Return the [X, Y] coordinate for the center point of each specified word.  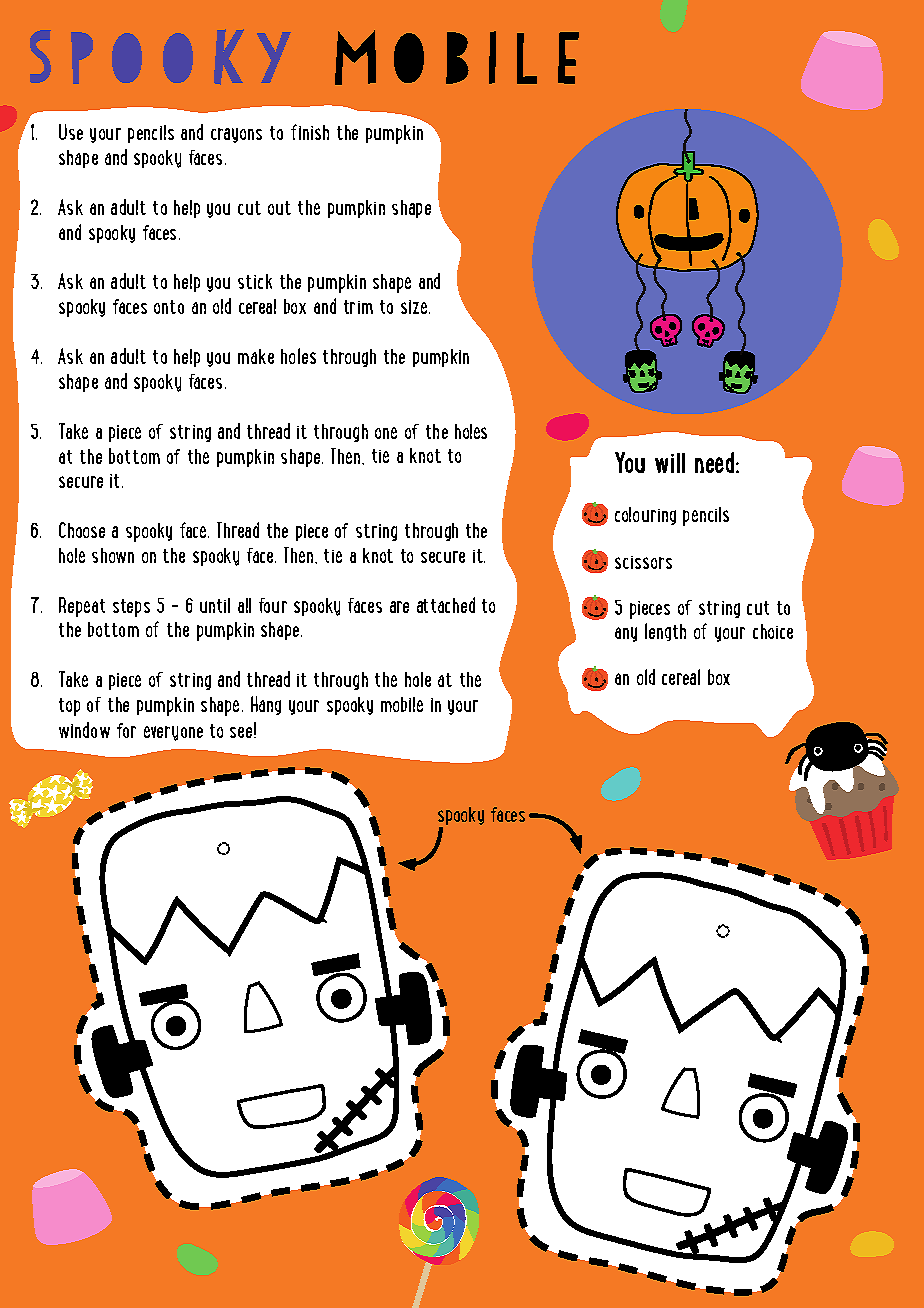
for [126, 730]
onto [169, 307]
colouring [645, 516]
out [279, 208]
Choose [82, 530]
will [670, 463]
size [415, 307]
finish [310, 132]
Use [71, 132]
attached [446, 605]
